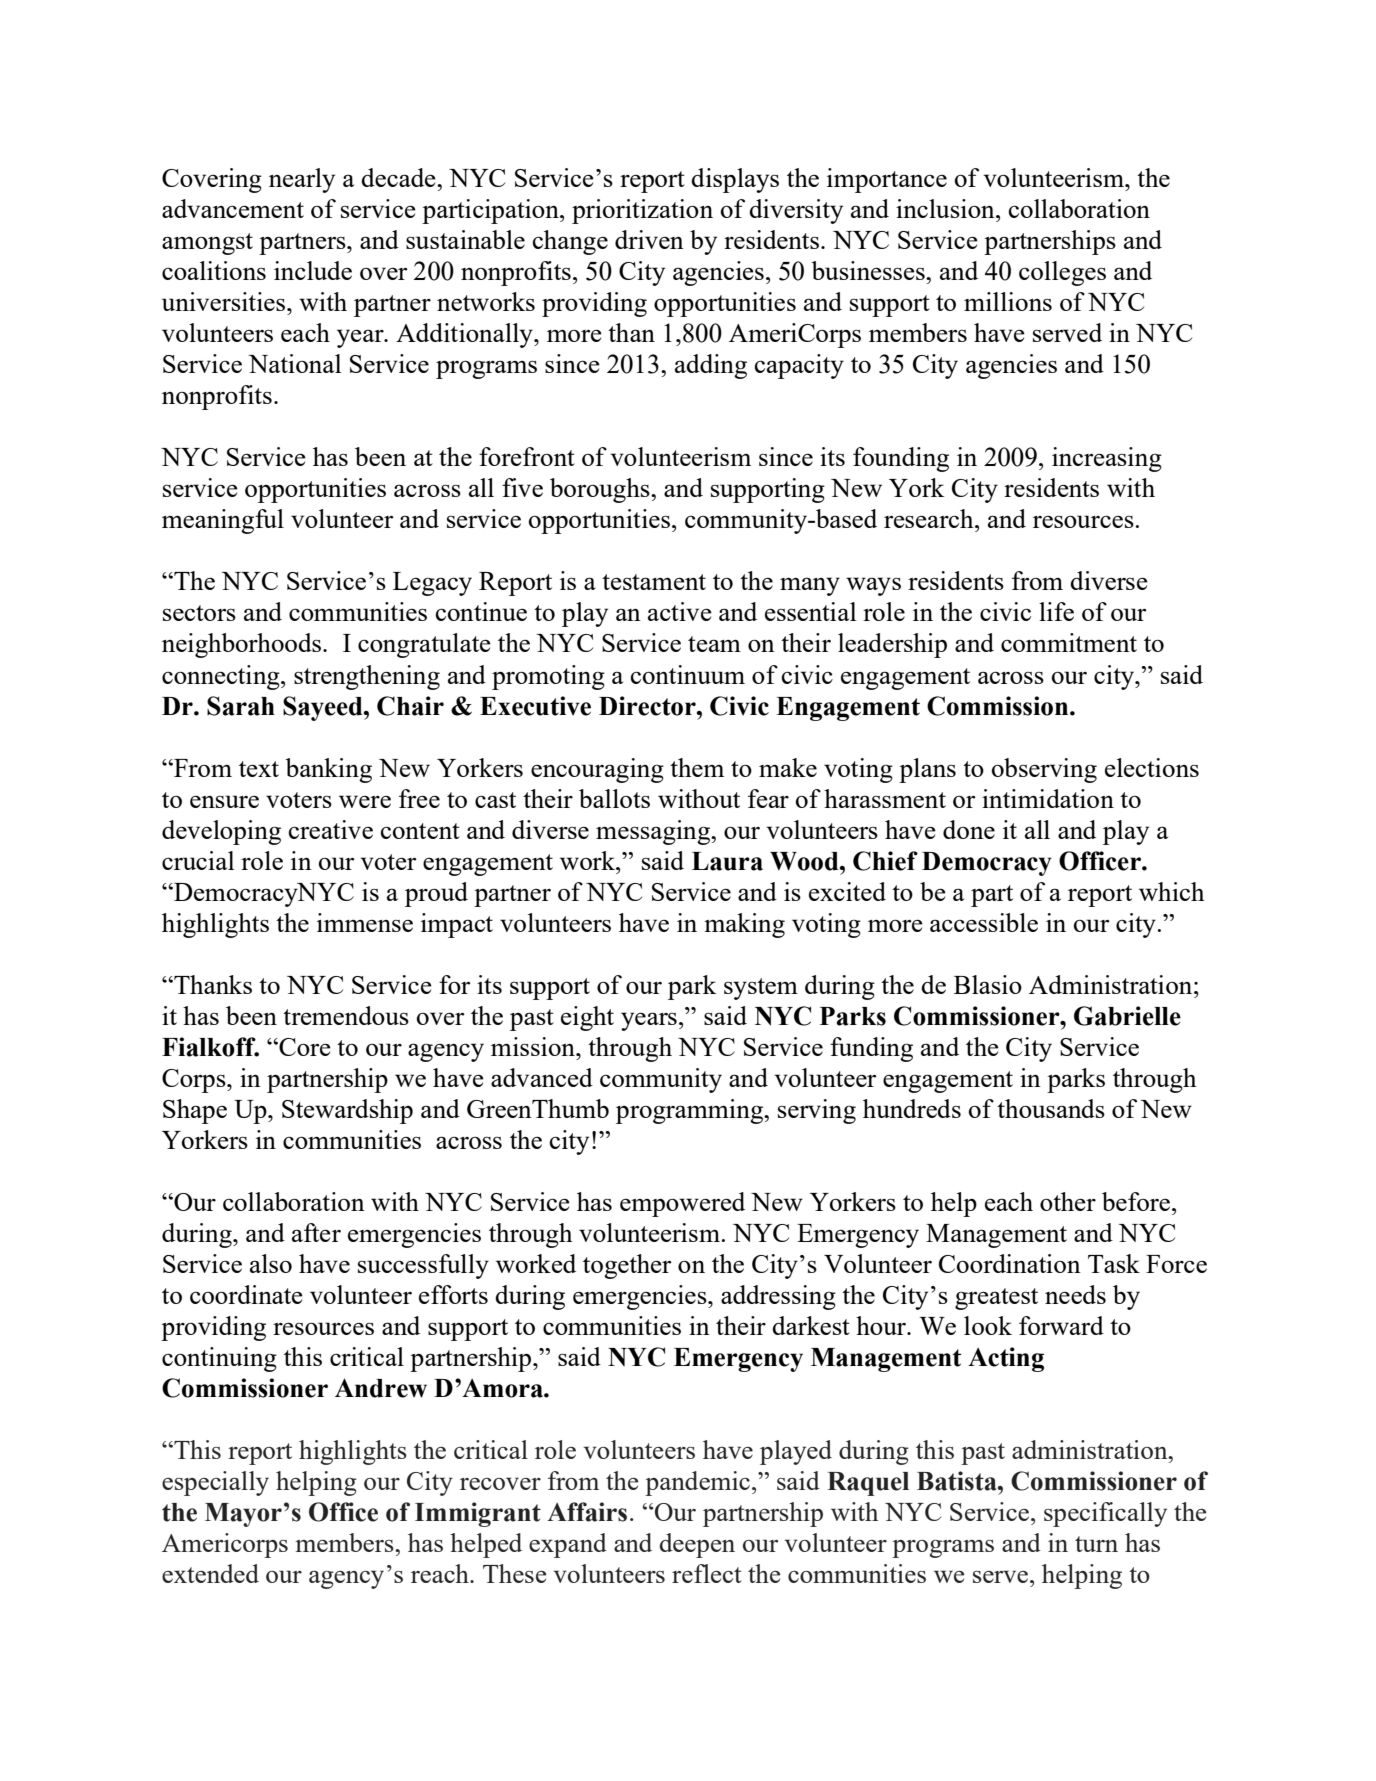 The width and height of the image is (1376, 1781). I want to click on prioritization, so click(642, 211).
